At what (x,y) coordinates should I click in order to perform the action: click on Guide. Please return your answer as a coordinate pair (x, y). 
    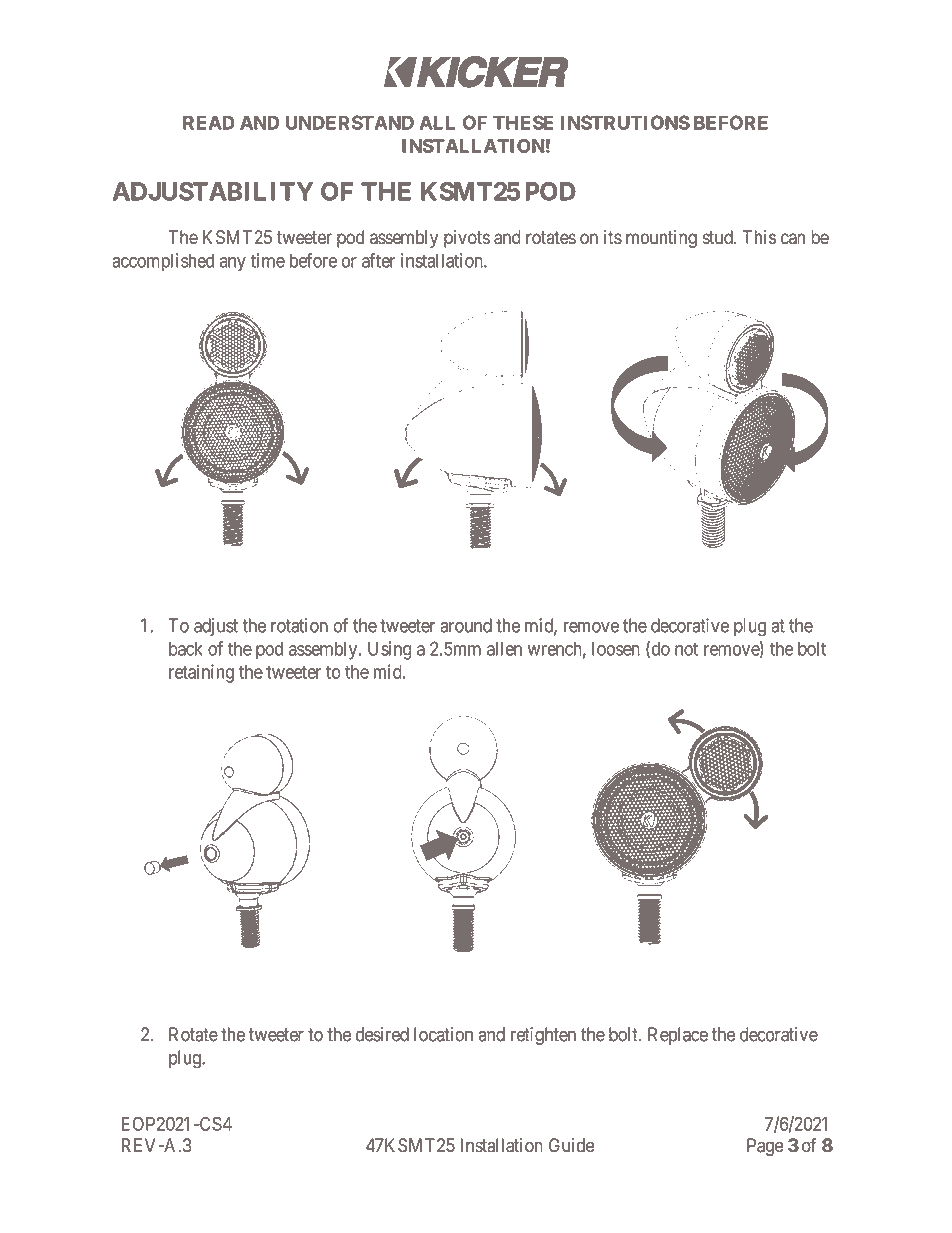
    Looking at the image, I should click on (572, 1145).
